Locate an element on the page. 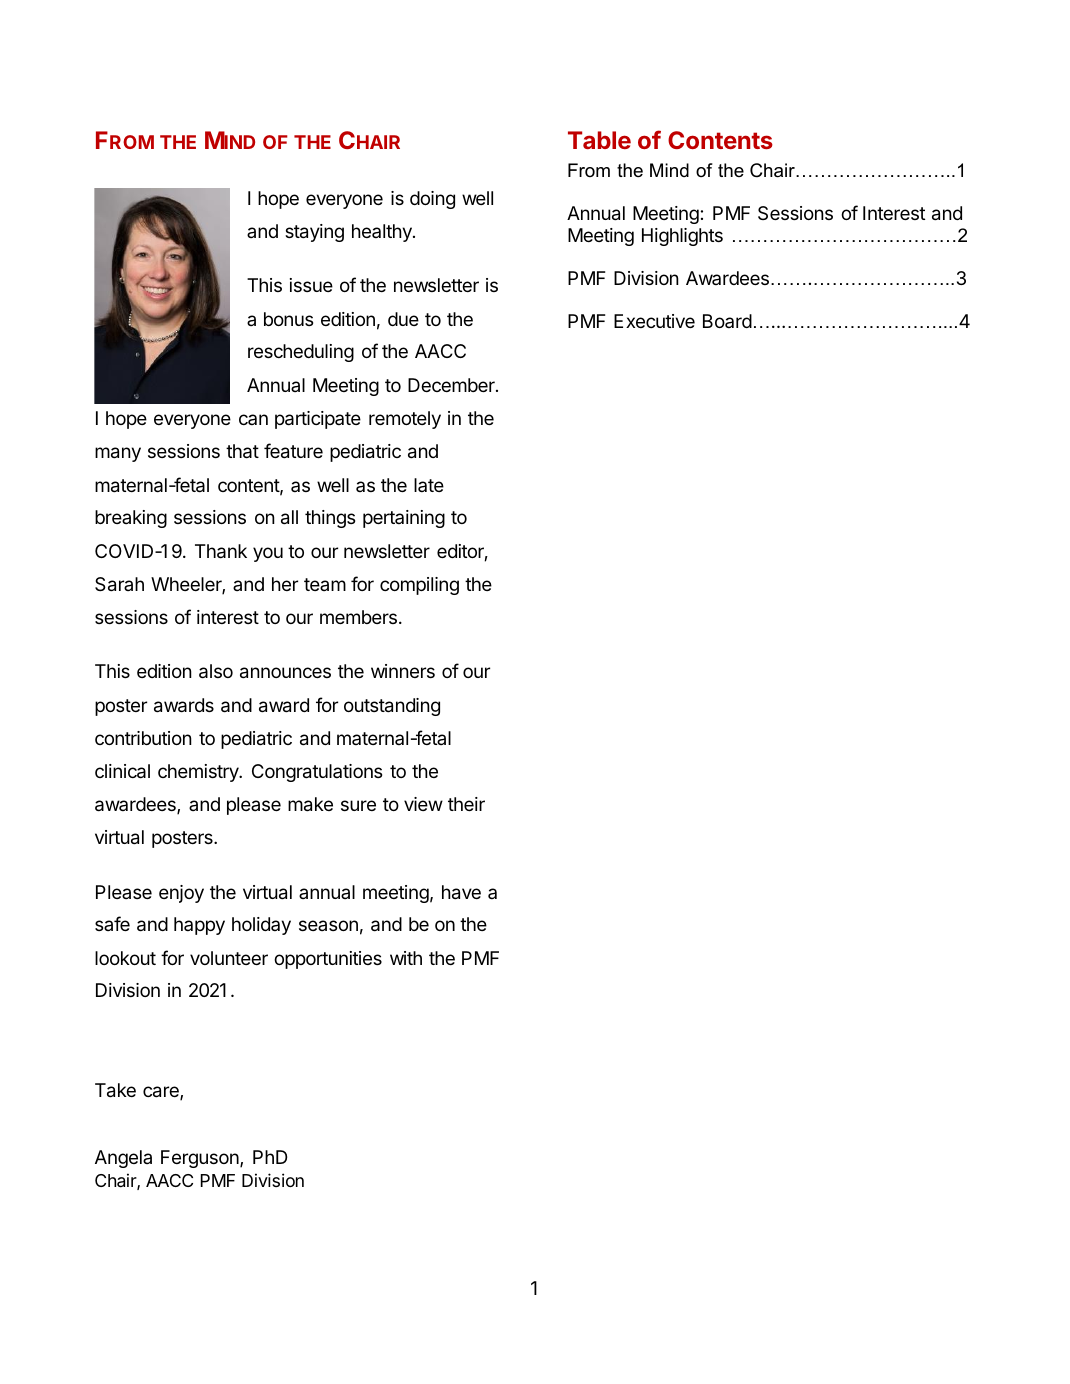 This image has height=1384, width=1070. Ferguson is located at coordinates (201, 1159).
